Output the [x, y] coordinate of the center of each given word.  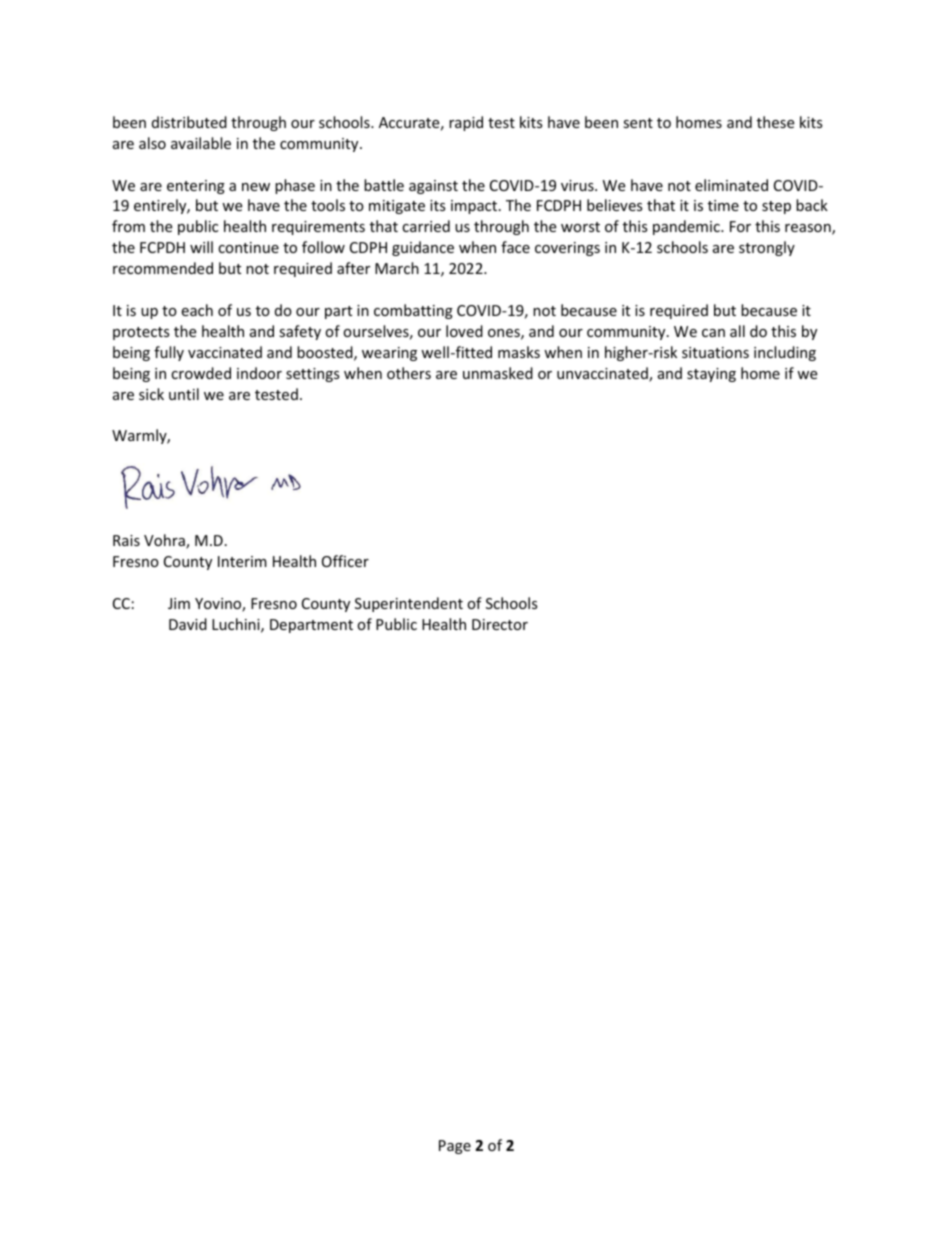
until [184, 394]
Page [455, 1147]
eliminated [731, 185]
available [201, 143]
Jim [179, 603]
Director [500, 624]
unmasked [498, 373]
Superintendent [409, 604]
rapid [466, 123]
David [188, 624]
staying [711, 375]
